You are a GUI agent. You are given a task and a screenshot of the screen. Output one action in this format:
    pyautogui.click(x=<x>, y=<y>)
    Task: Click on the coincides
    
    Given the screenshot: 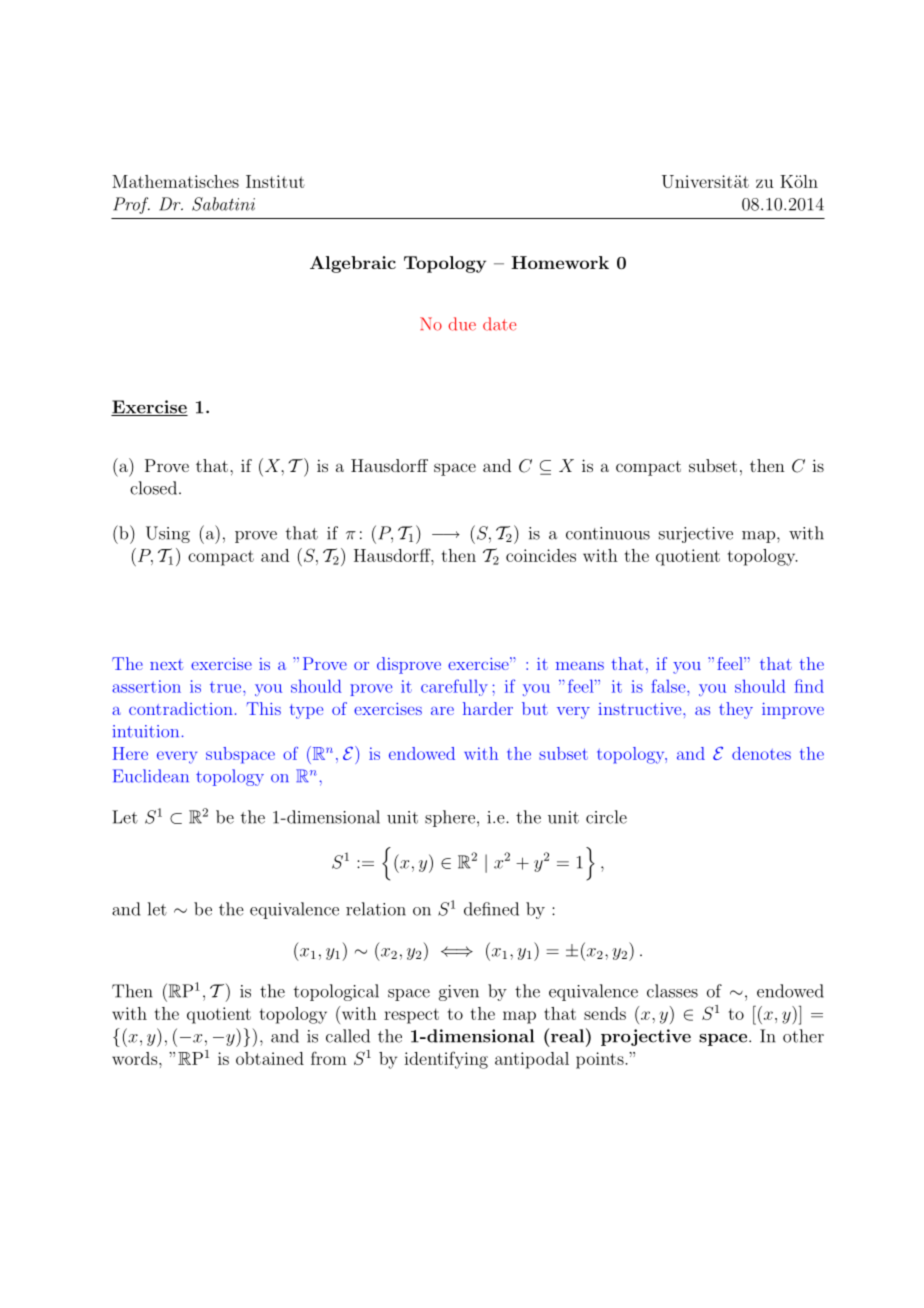 What is the action you would take?
    pyautogui.click(x=541, y=555)
